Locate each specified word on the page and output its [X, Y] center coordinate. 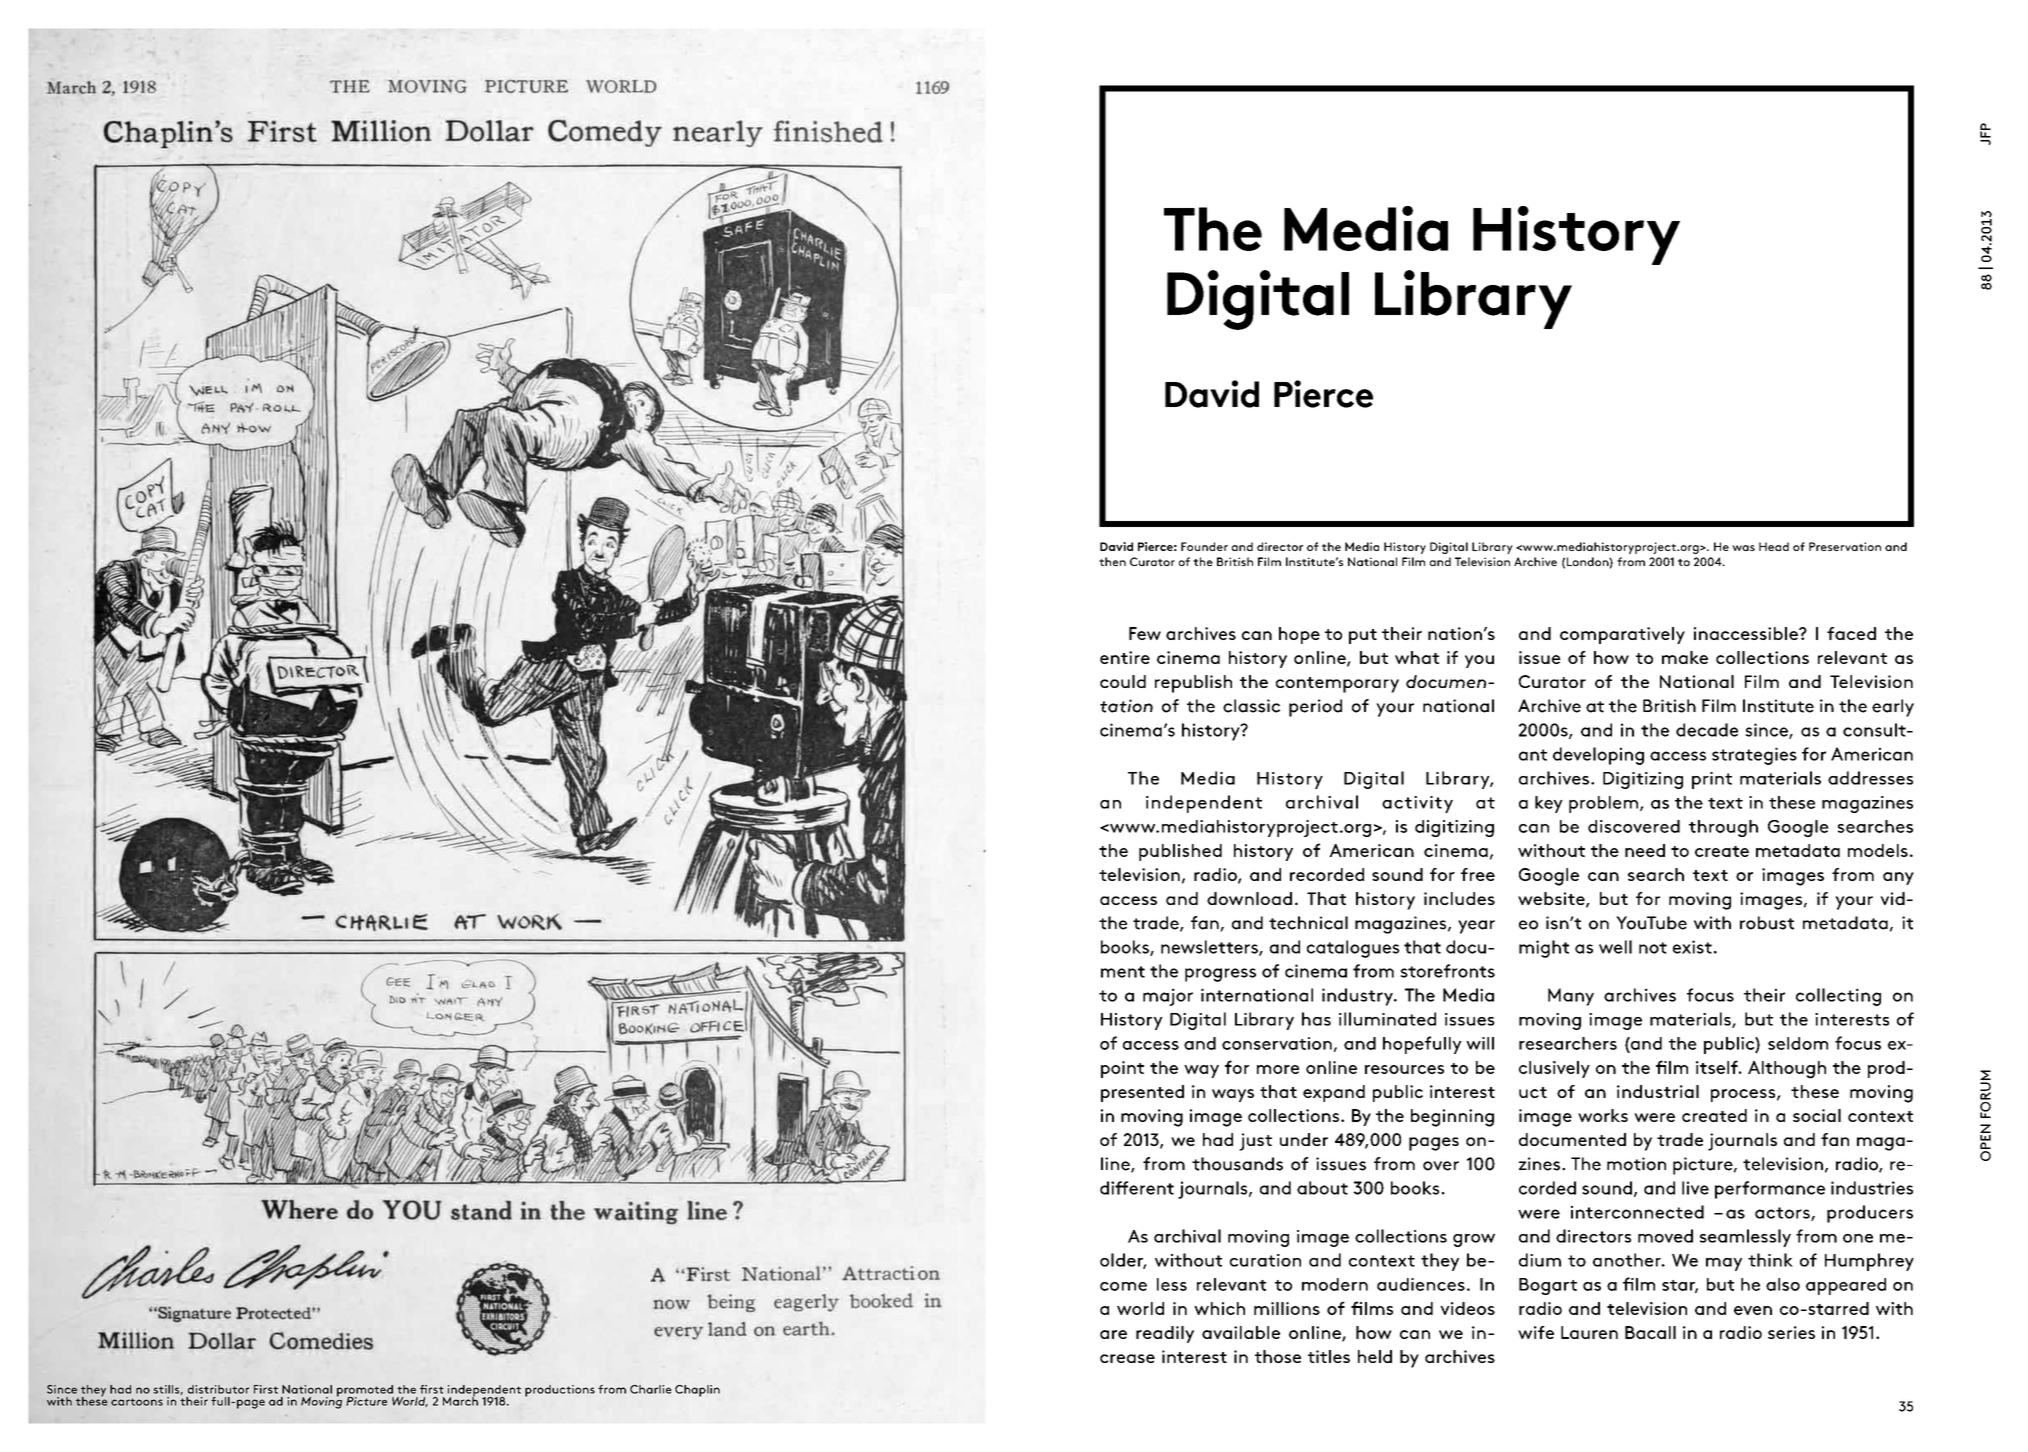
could [1123, 681]
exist [1692, 947]
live [1695, 1188]
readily [1165, 1334]
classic [1251, 706]
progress [1220, 975]
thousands [1237, 1164]
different [1137, 1188]
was [1743, 548]
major [1168, 997]
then [1112, 561]
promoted [365, 1392]
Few [1145, 633]
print [1712, 780]
